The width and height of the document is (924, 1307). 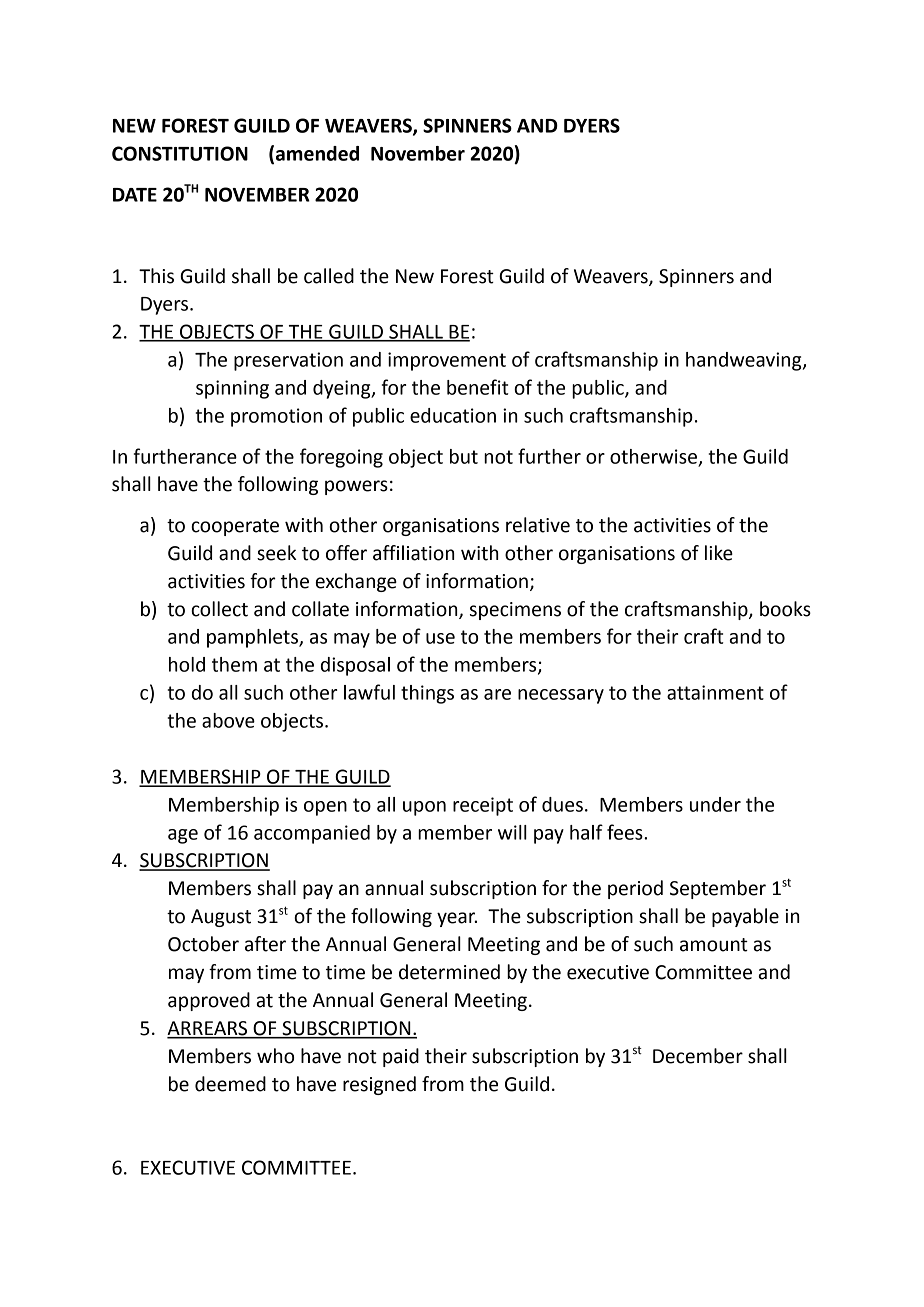 I want to click on improvement, so click(x=447, y=361).
